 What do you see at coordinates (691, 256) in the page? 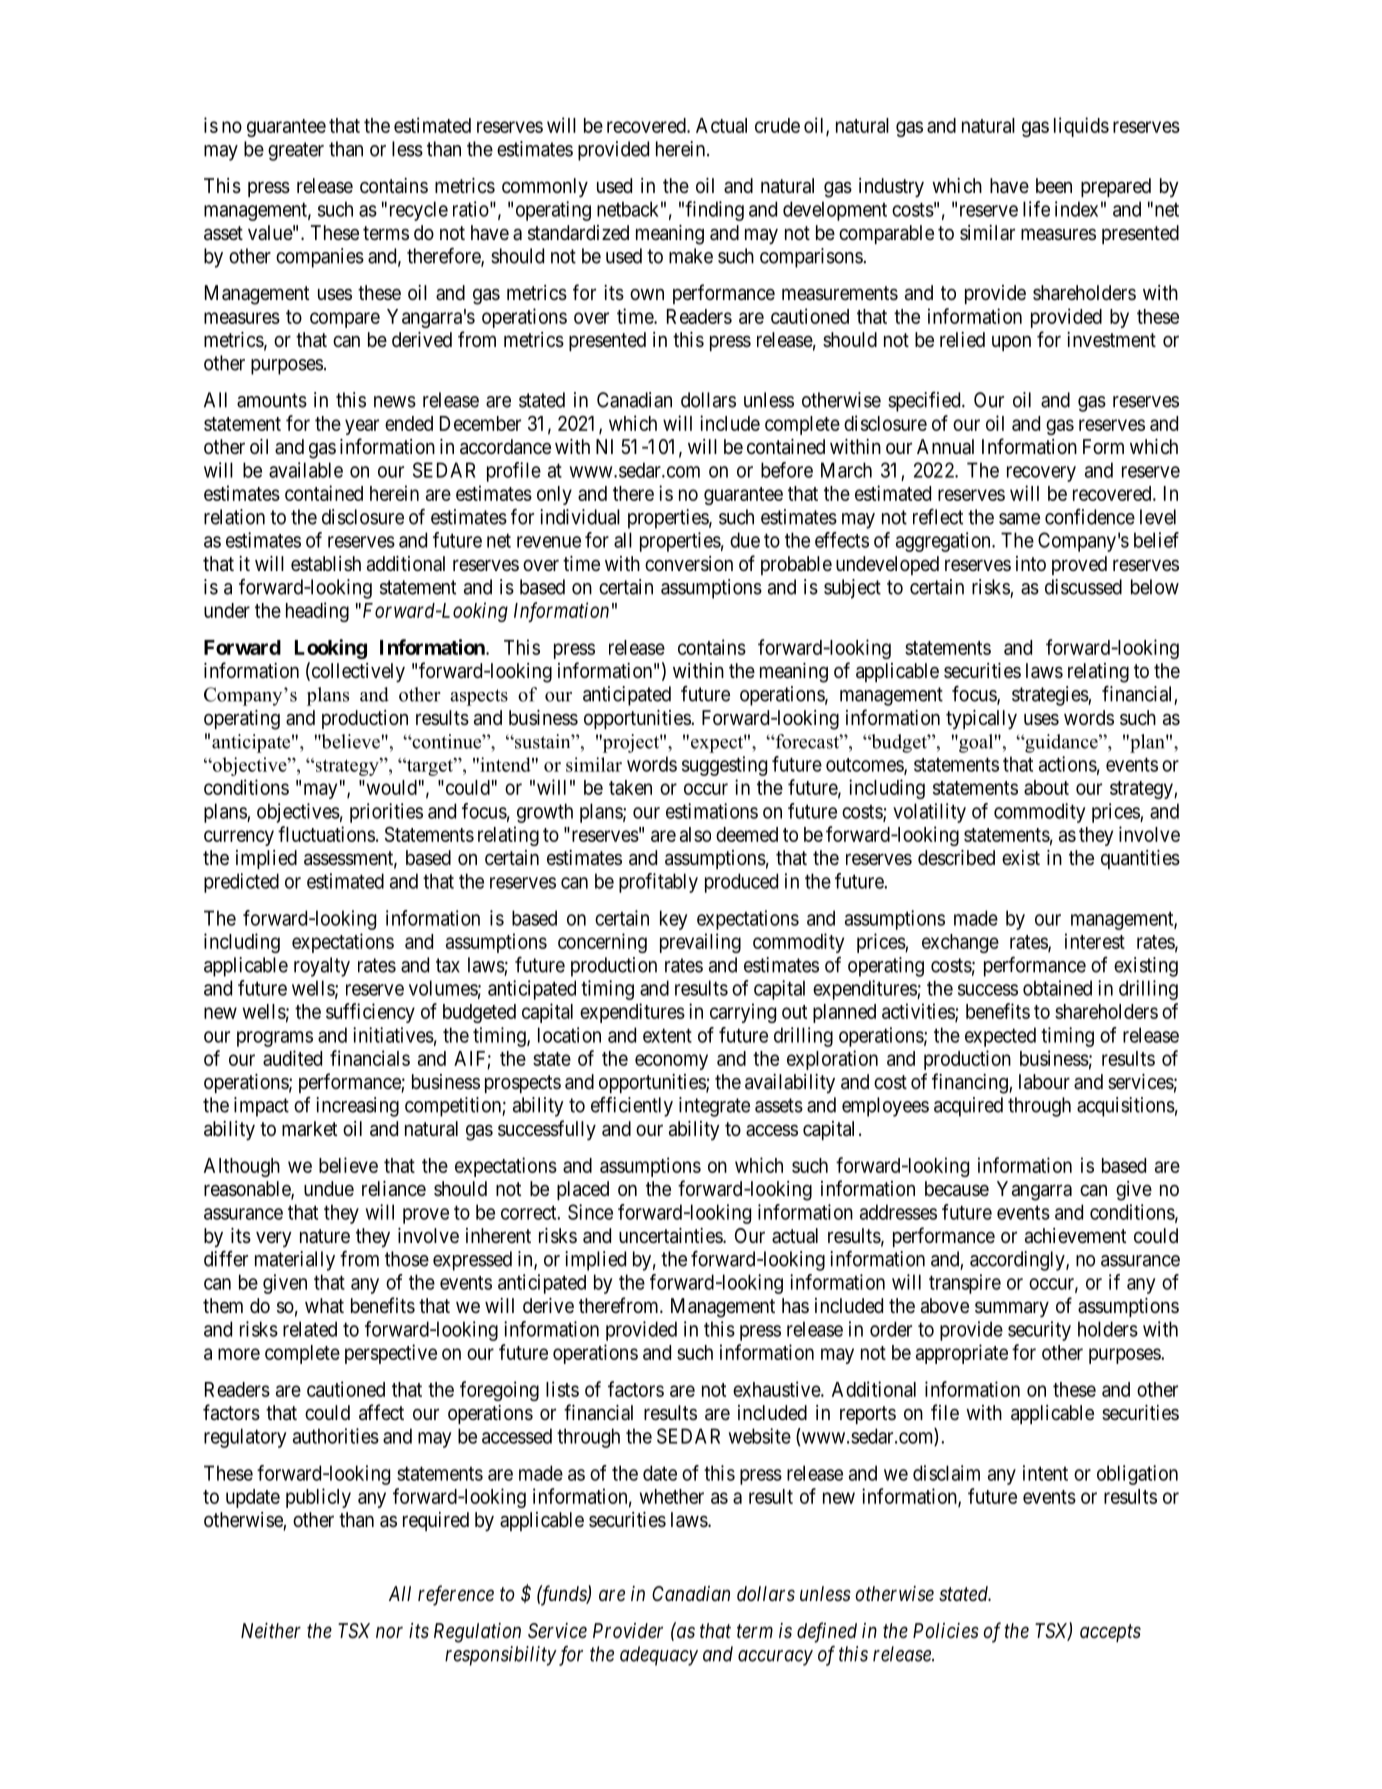
I see `make` at bounding box center [691, 256].
